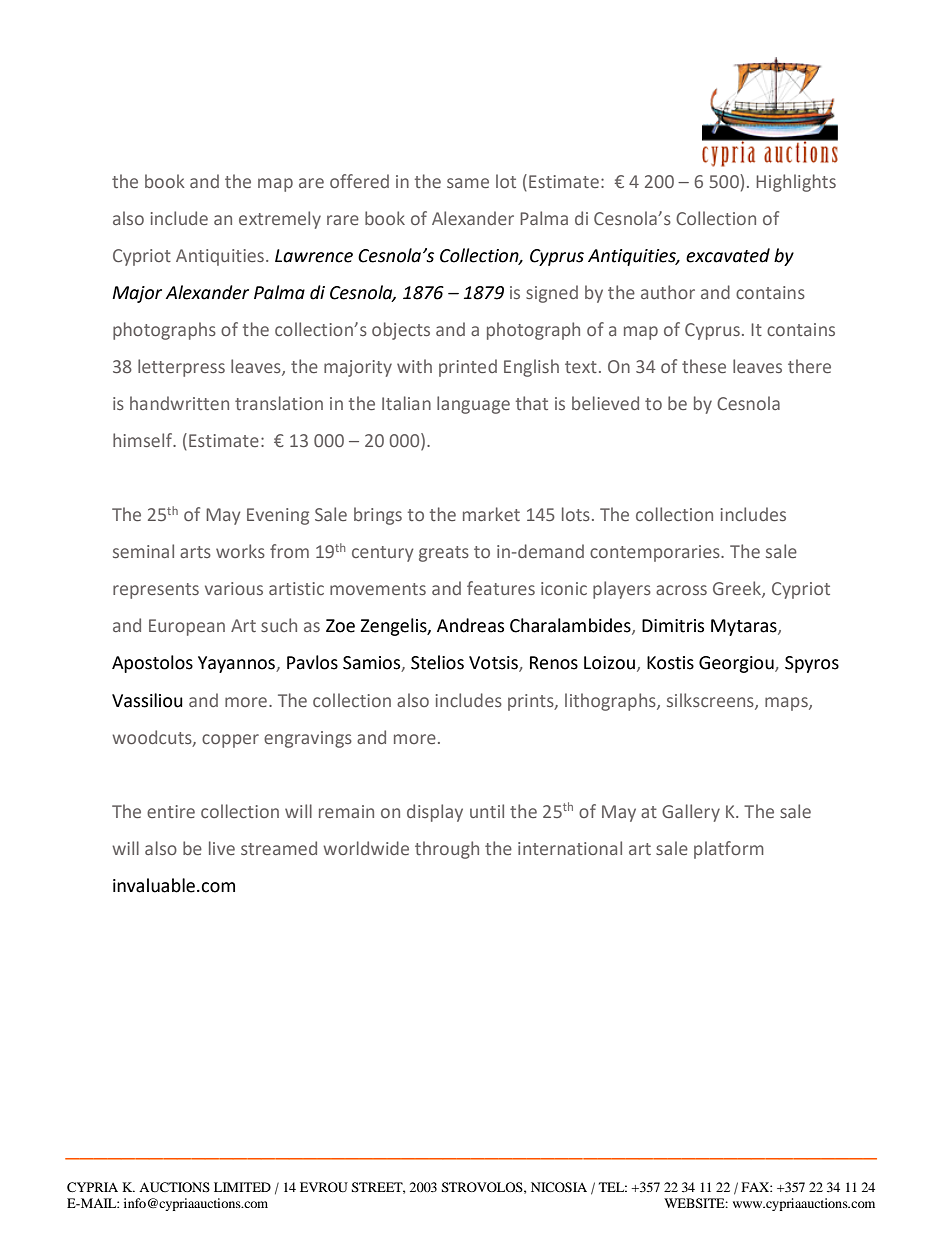 Image resolution: width=952 pixels, height=1233 pixels. Describe the element at coordinates (437, 662) in the document. I see `Stelios` at that location.
